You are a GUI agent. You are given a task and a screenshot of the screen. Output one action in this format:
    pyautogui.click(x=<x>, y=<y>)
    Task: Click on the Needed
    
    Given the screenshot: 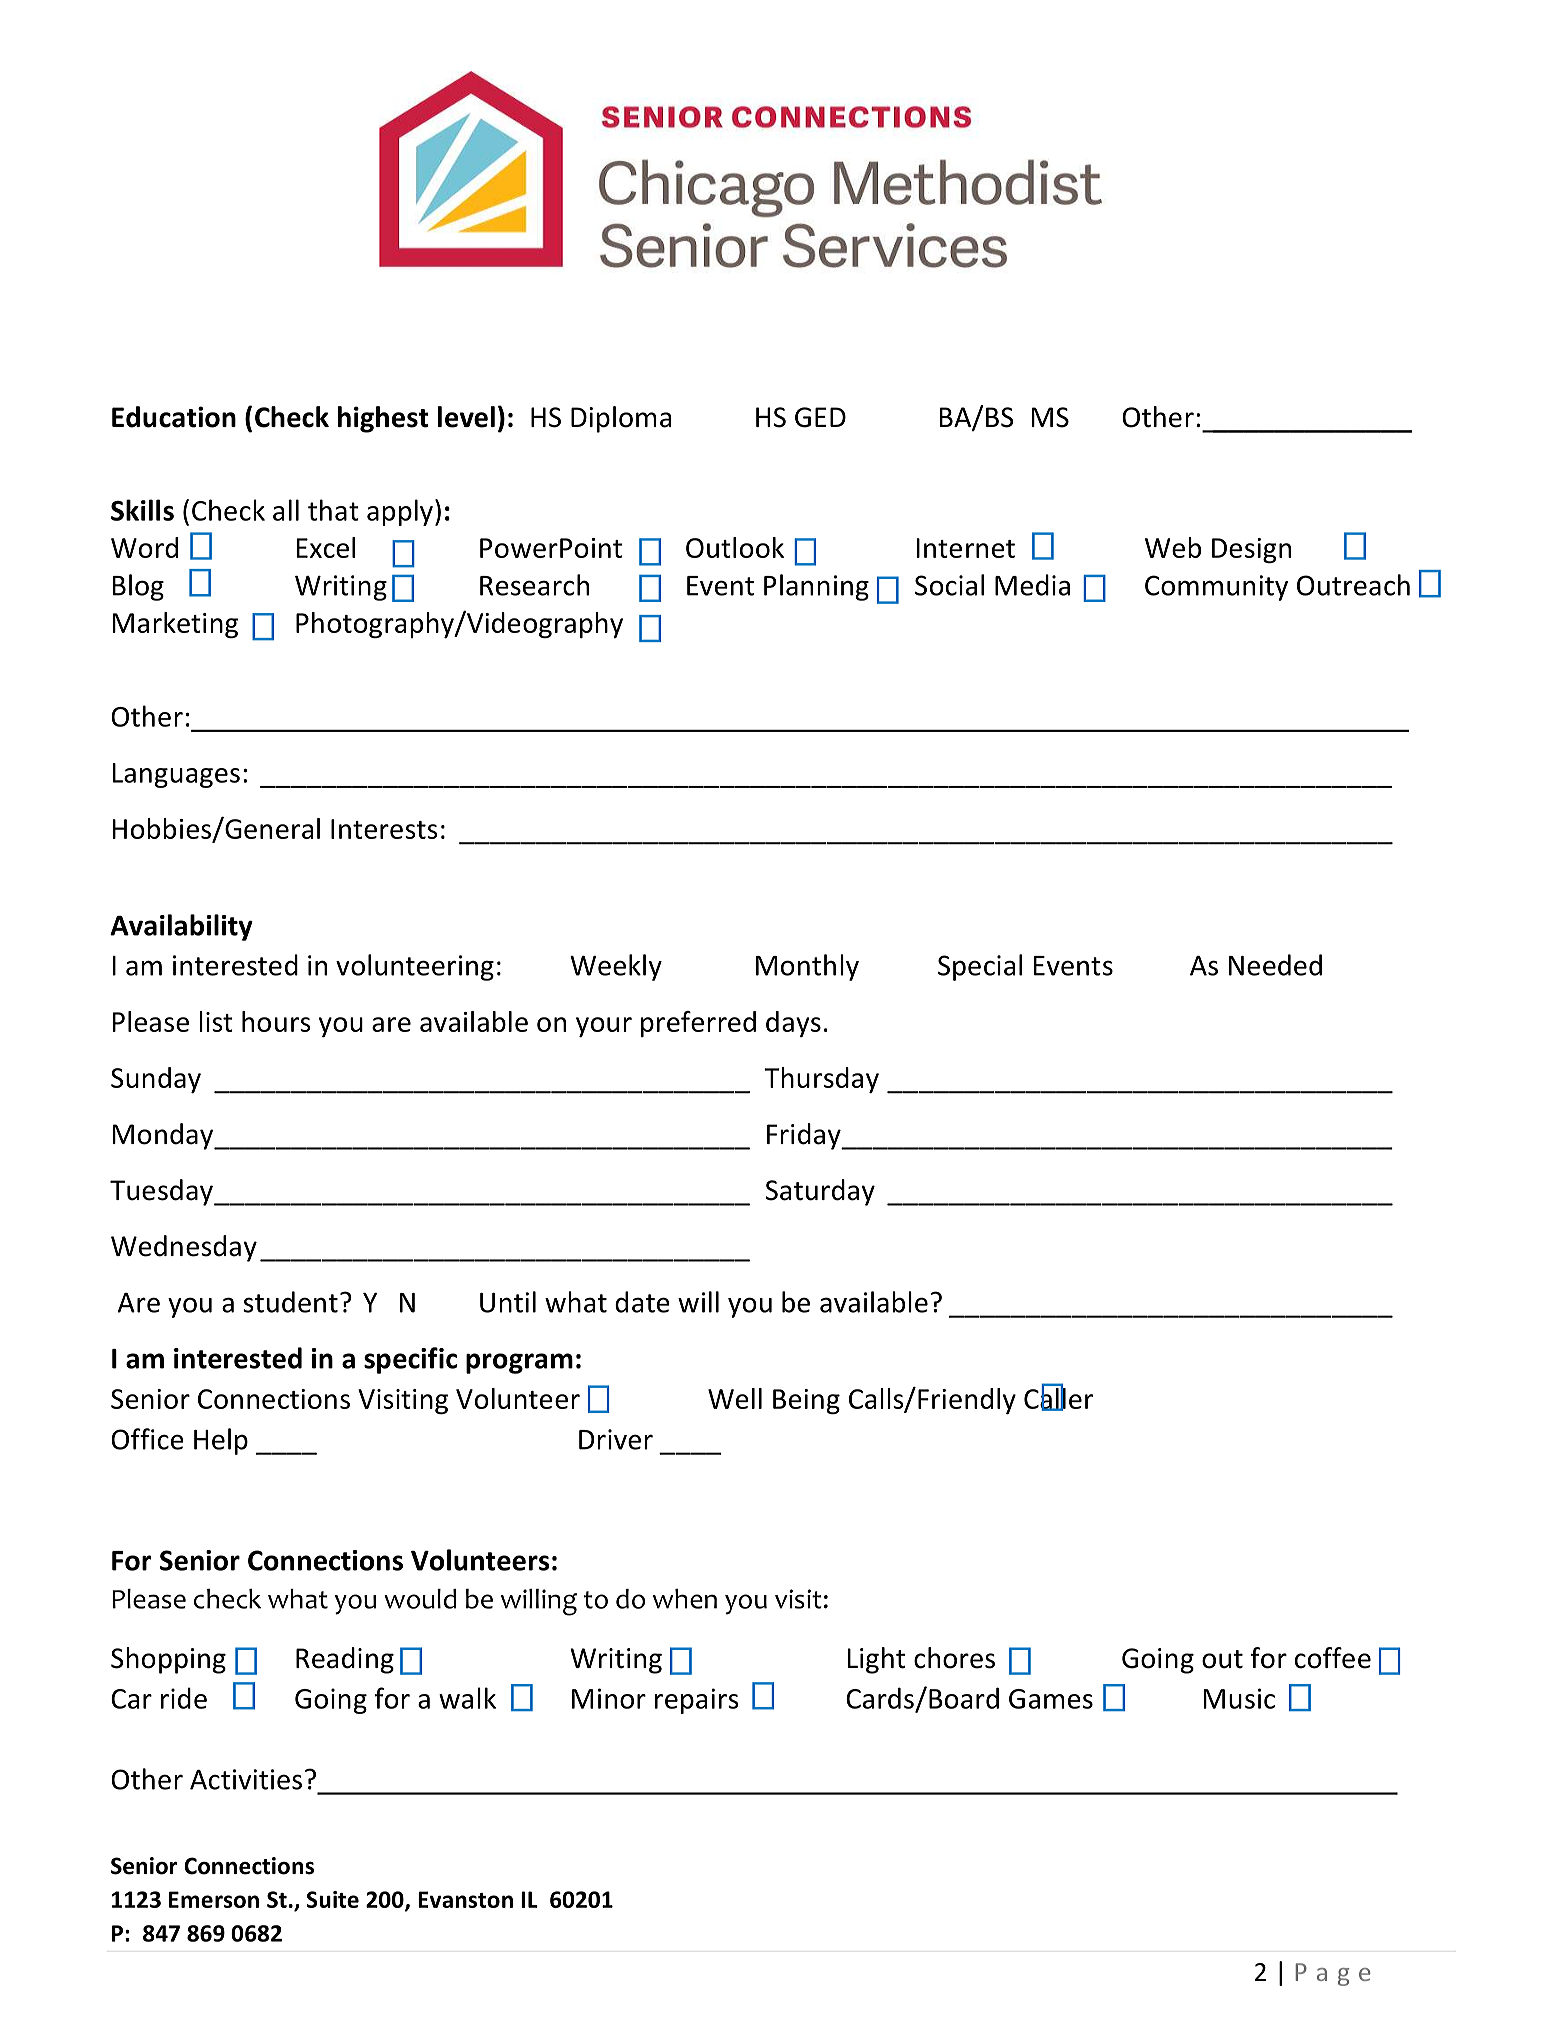 What is the action you would take?
    pyautogui.click(x=1275, y=965)
